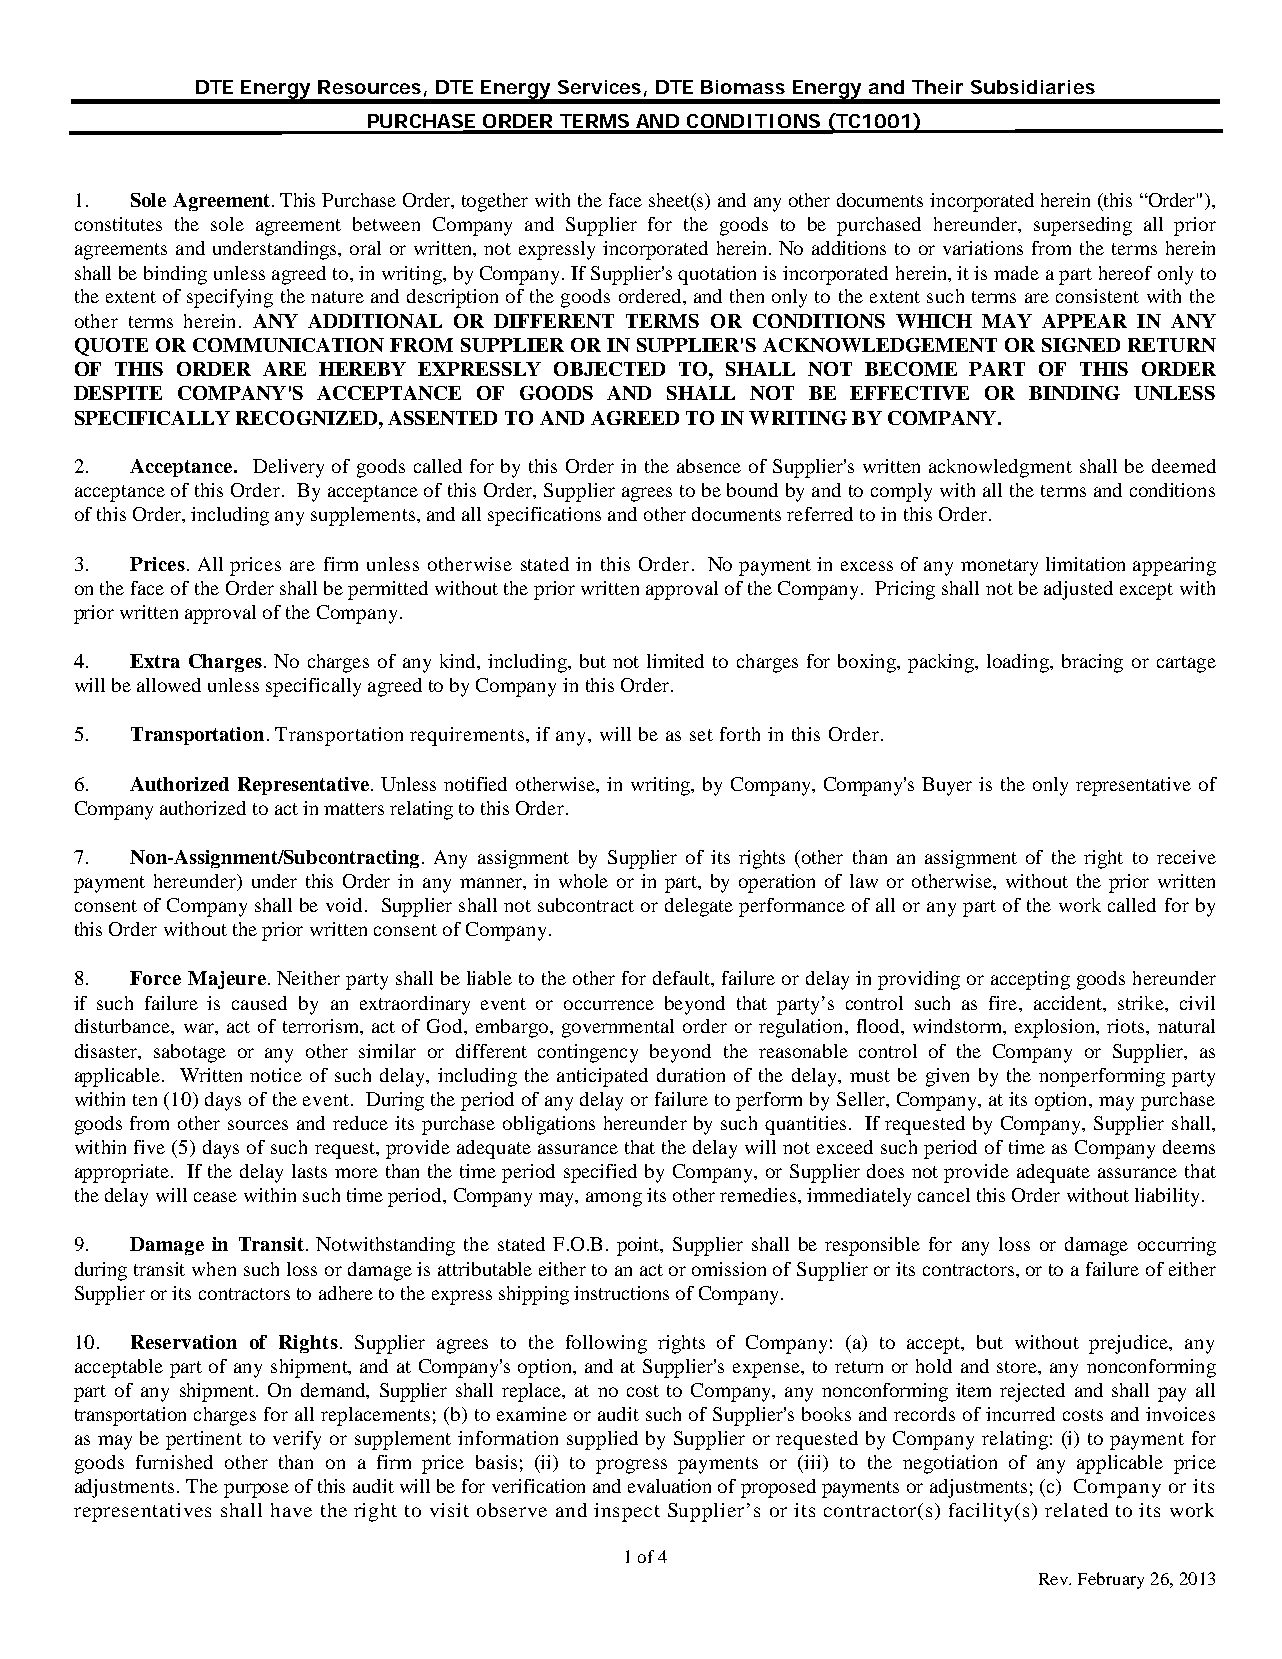 This document has height=1659, width=1282. I want to click on have, so click(291, 1510).
